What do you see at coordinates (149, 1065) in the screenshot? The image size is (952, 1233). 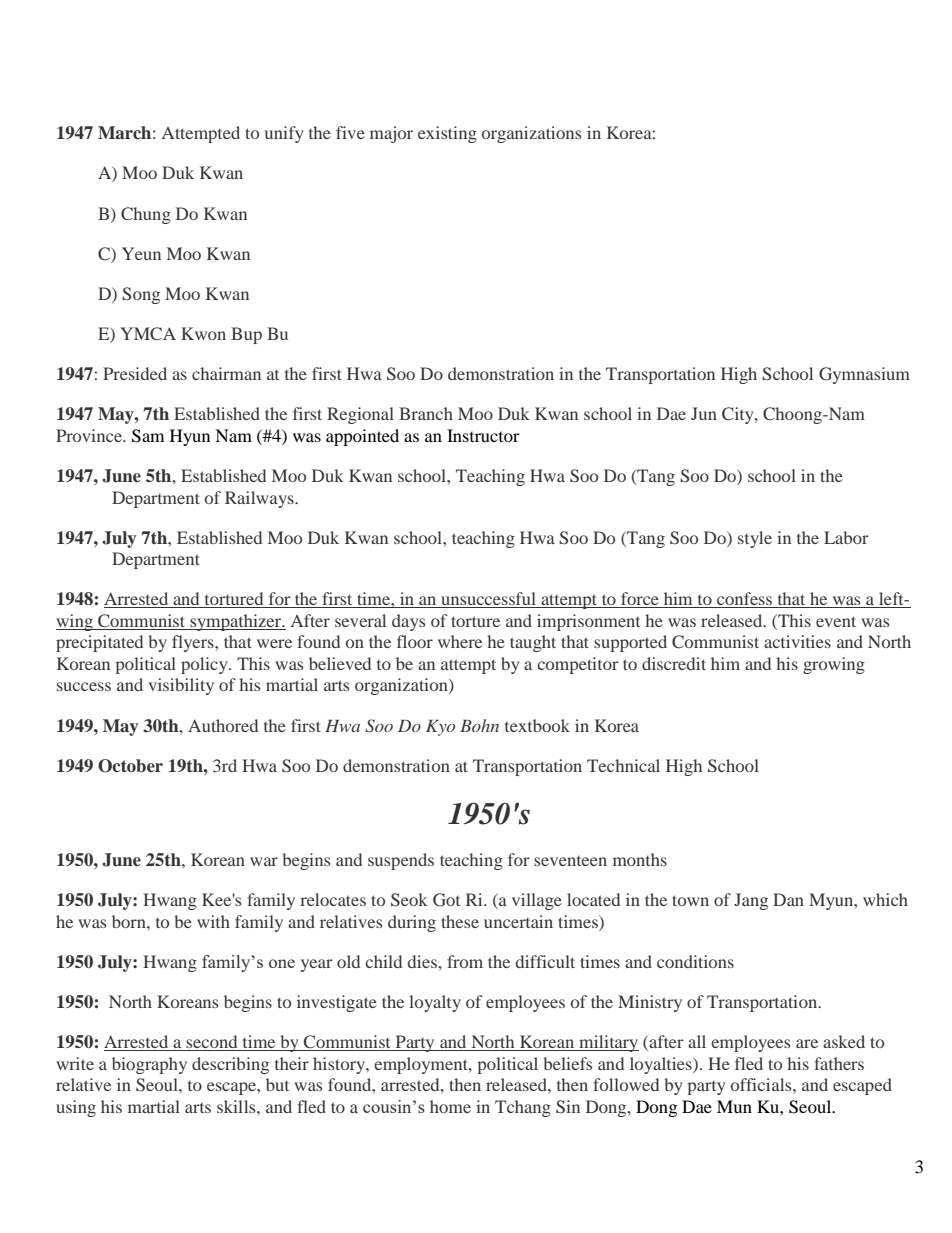 I see `biography` at bounding box center [149, 1065].
